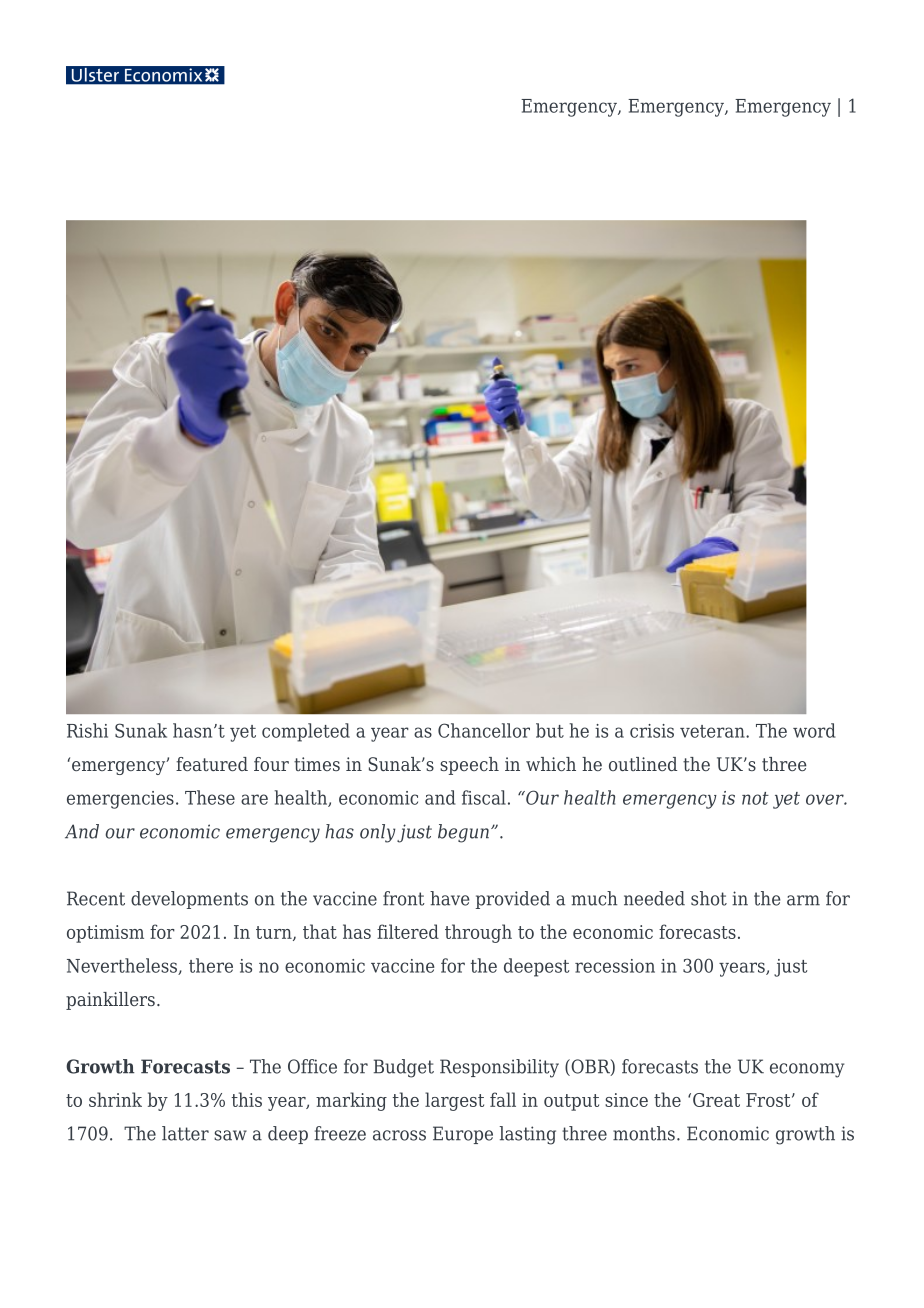 The image size is (924, 1308). What do you see at coordinates (212, 764) in the screenshot?
I see `featured` at bounding box center [212, 764].
